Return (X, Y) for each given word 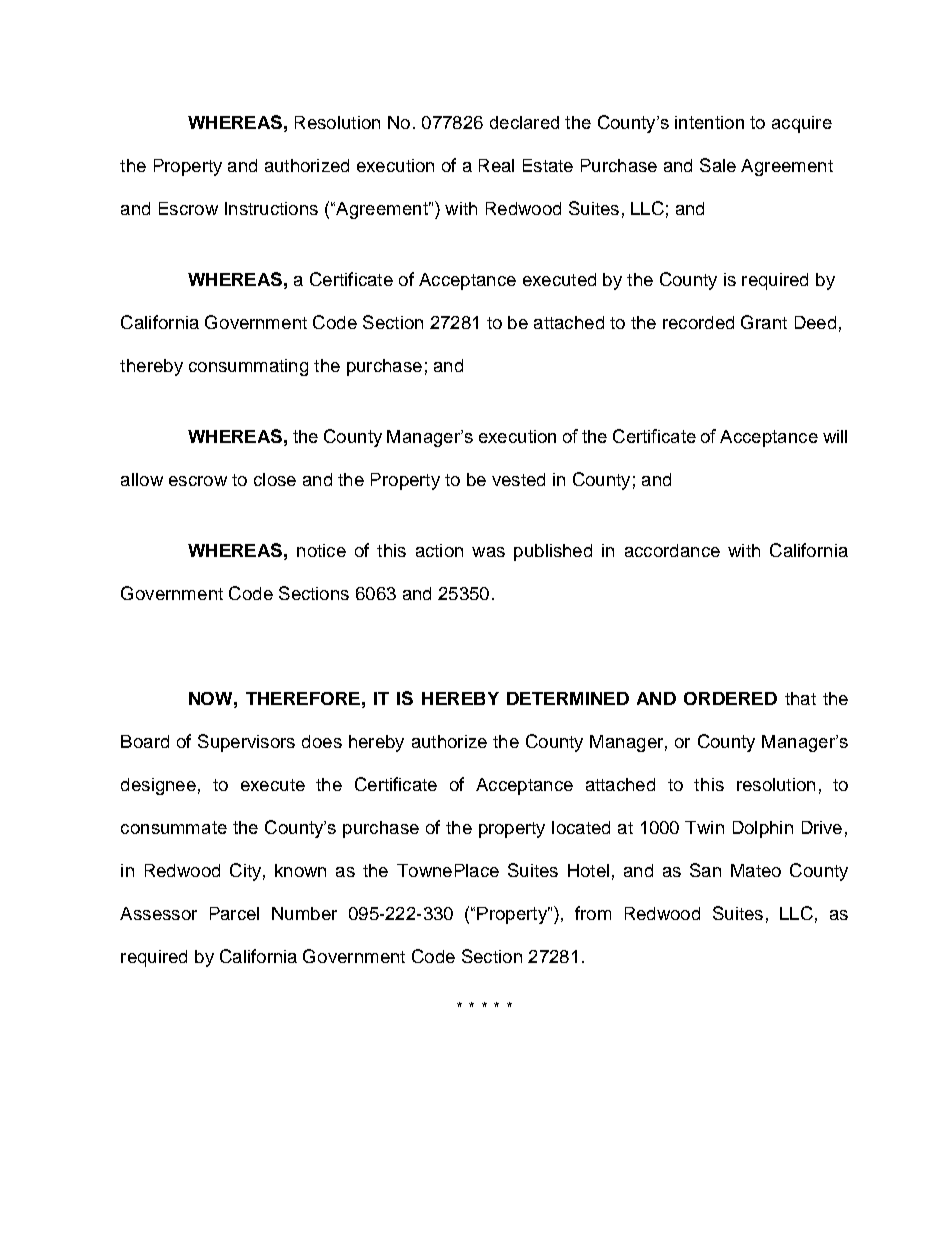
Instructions (271, 208)
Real (496, 165)
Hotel (588, 870)
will (835, 436)
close (275, 479)
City (245, 872)
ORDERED (730, 698)
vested (518, 479)
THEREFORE (303, 698)
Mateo (756, 870)
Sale (718, 165)
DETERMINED (568, 698)
